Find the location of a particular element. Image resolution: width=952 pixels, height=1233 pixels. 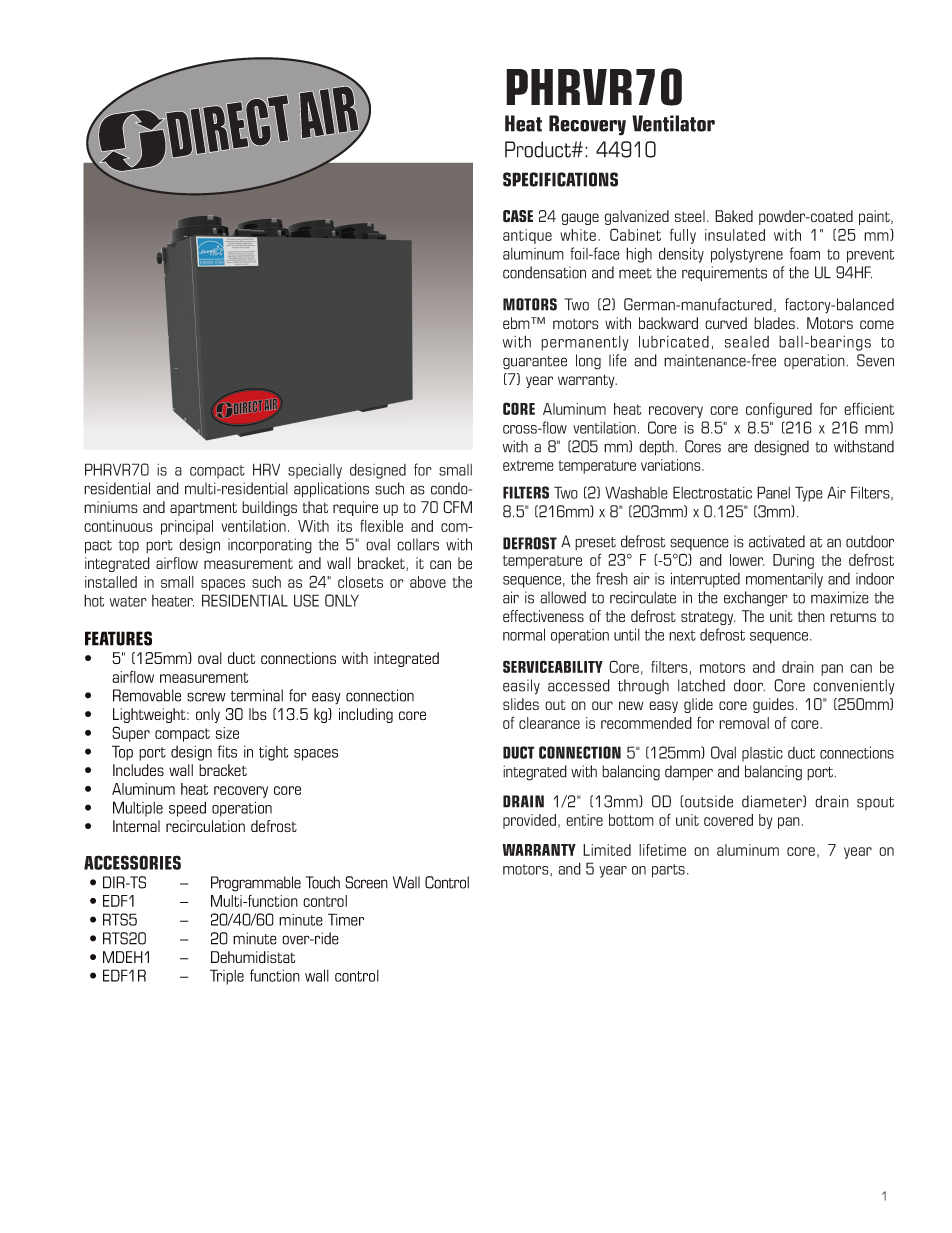

extreme is located at coordinates (528, 465).
